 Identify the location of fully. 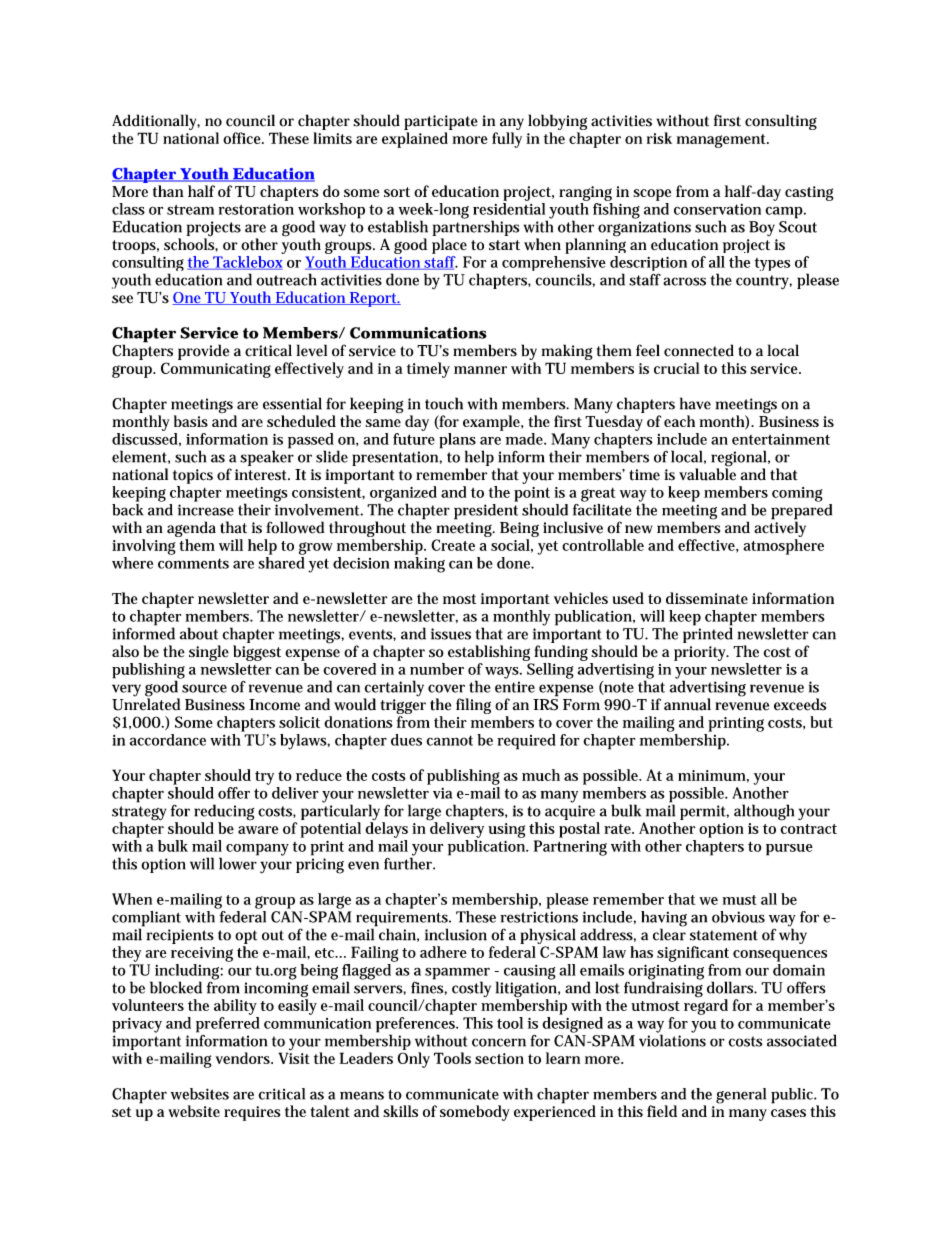
(507, 140).
